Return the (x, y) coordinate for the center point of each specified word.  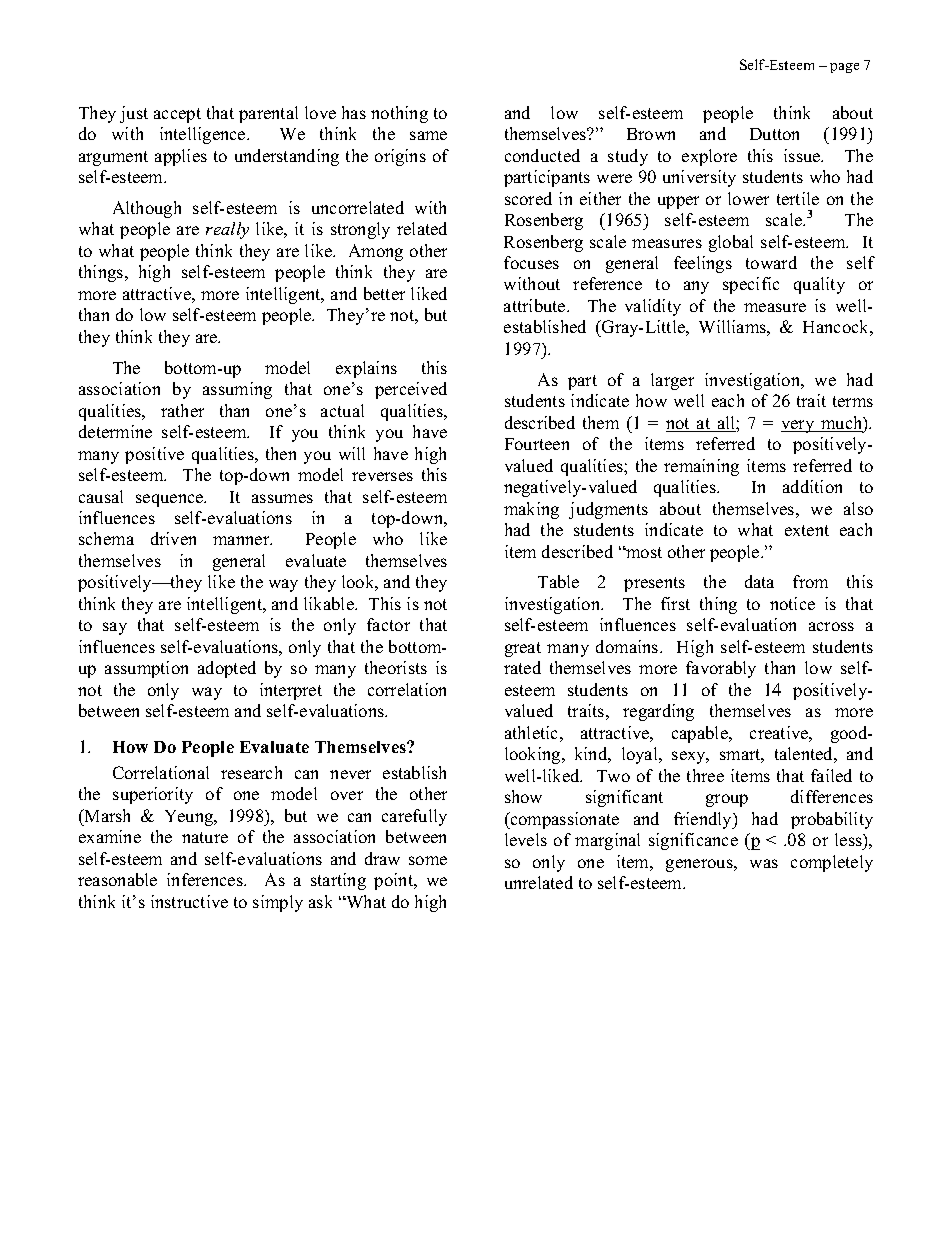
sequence (171, 500)
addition (812, 486)
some (428, 860)
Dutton (774, 134)
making (531, 510)
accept (177, 115)
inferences (206, 879)
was (764, 863)
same (428, 135)
